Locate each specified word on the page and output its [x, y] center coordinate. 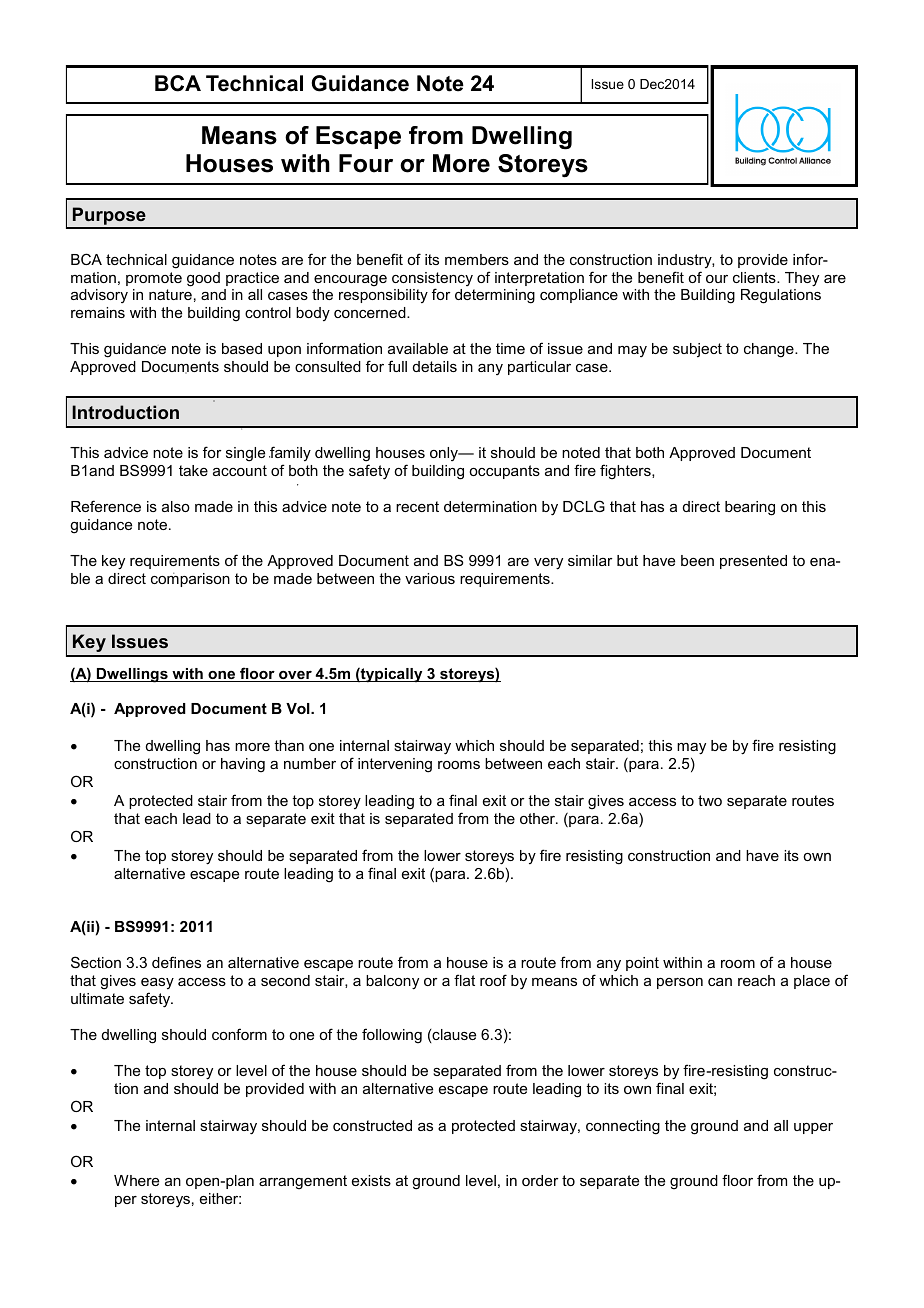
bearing [750, 508]
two [710, 800]
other [538, 818]
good [203, 279]
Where [136, 1180]
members [477, 259]
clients [755, 277]
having [243, 765]
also [176, 506]
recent [417, 506]
